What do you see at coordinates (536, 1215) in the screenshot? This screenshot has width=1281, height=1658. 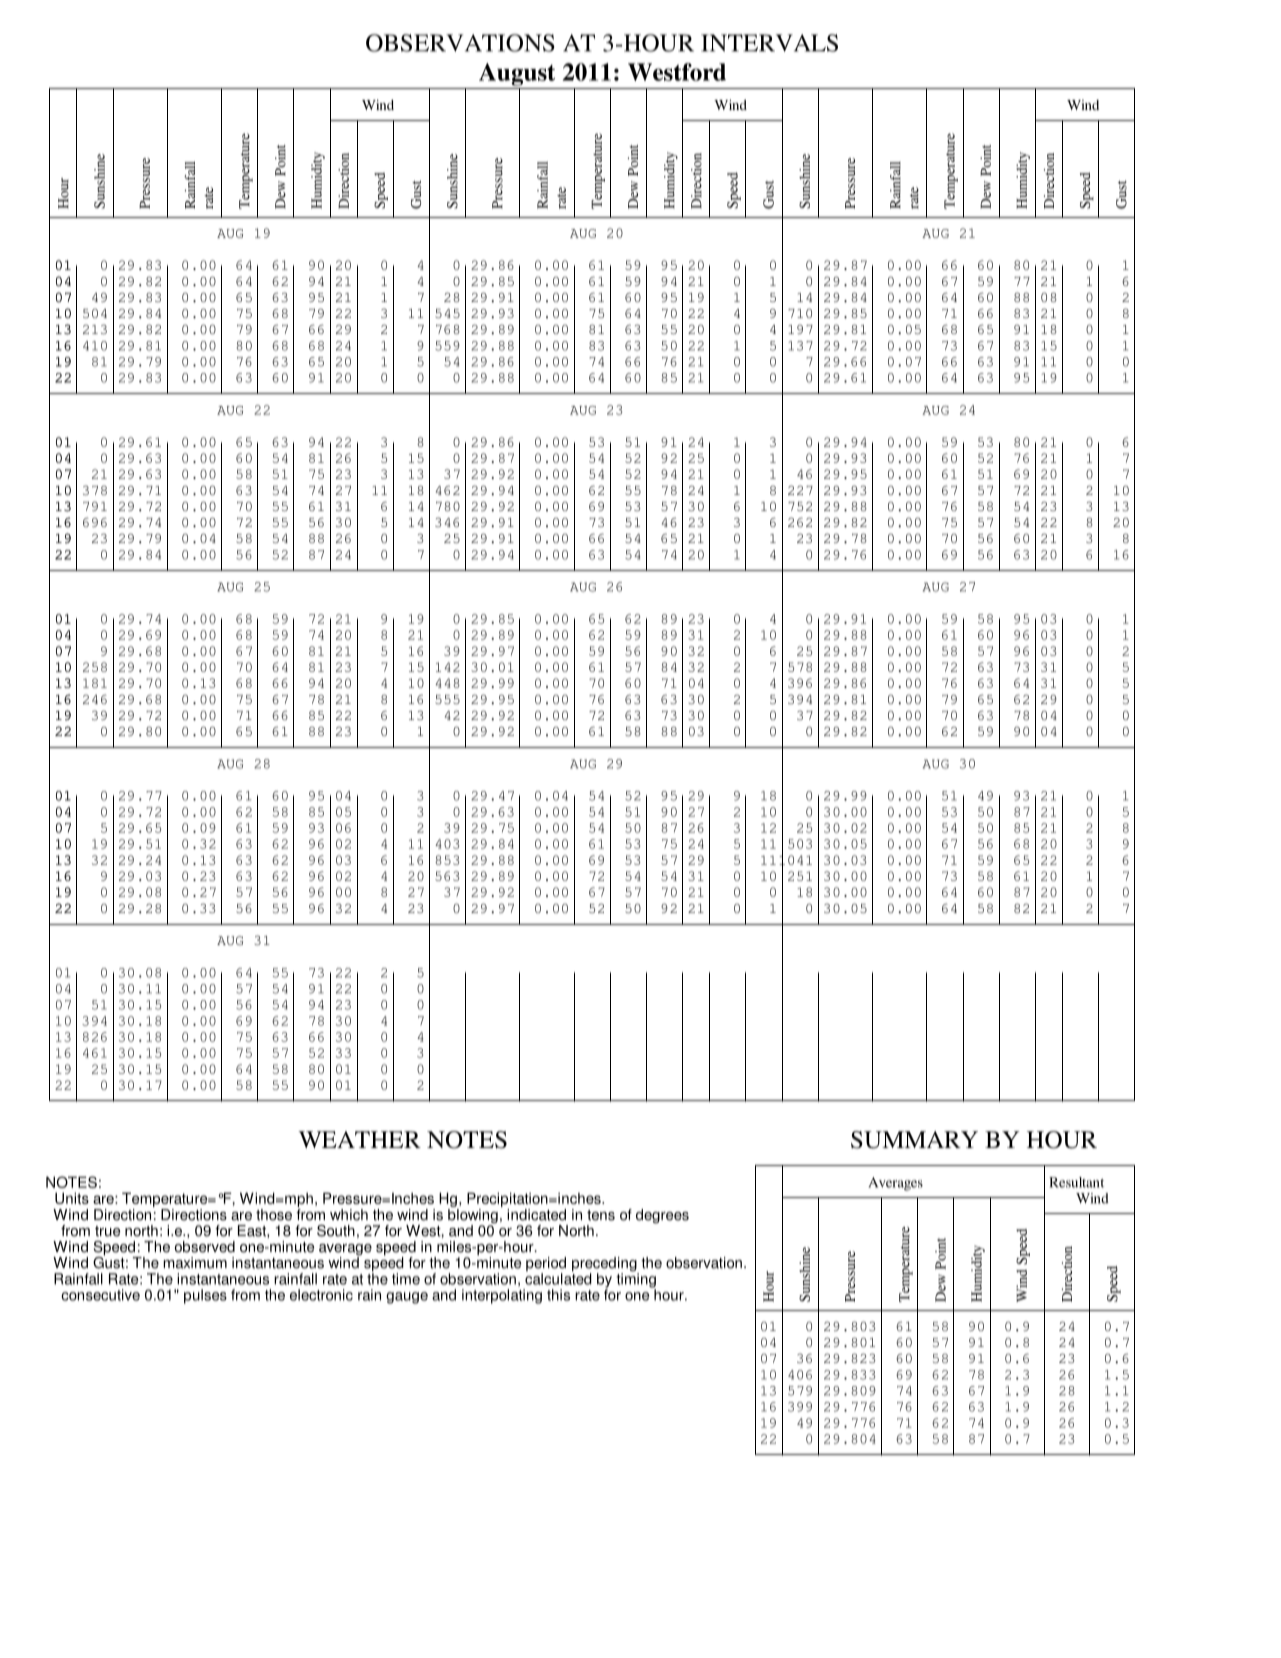 I see `indicated` at bounding box center [536, 1215].
